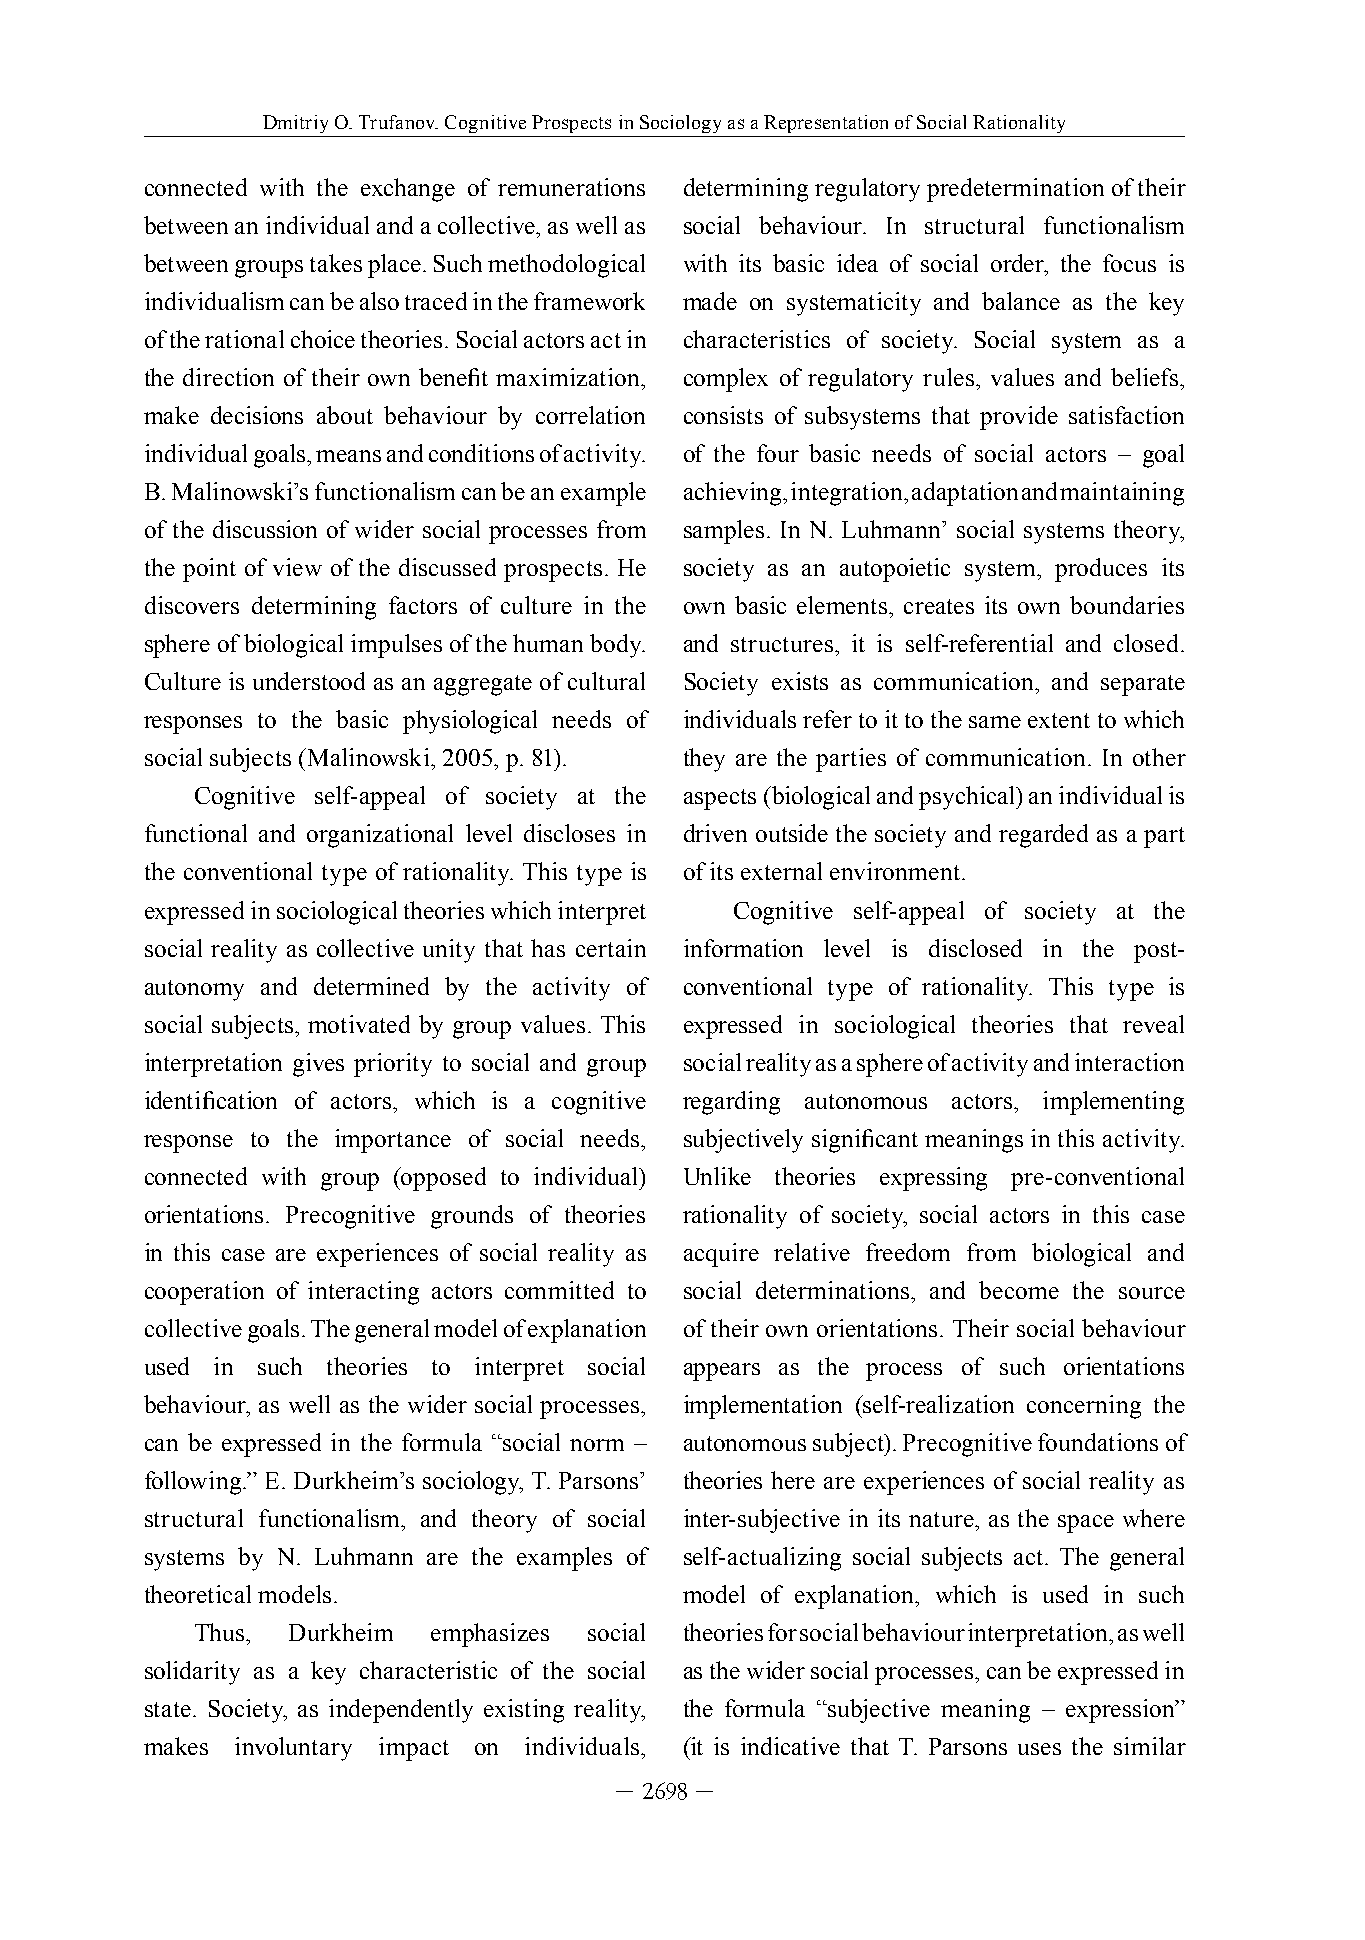 This document has width=1365, height=1940. What do you see at coordinates (1019, 264) in the document?
I see `order` at bounding box center [1019, 264].
